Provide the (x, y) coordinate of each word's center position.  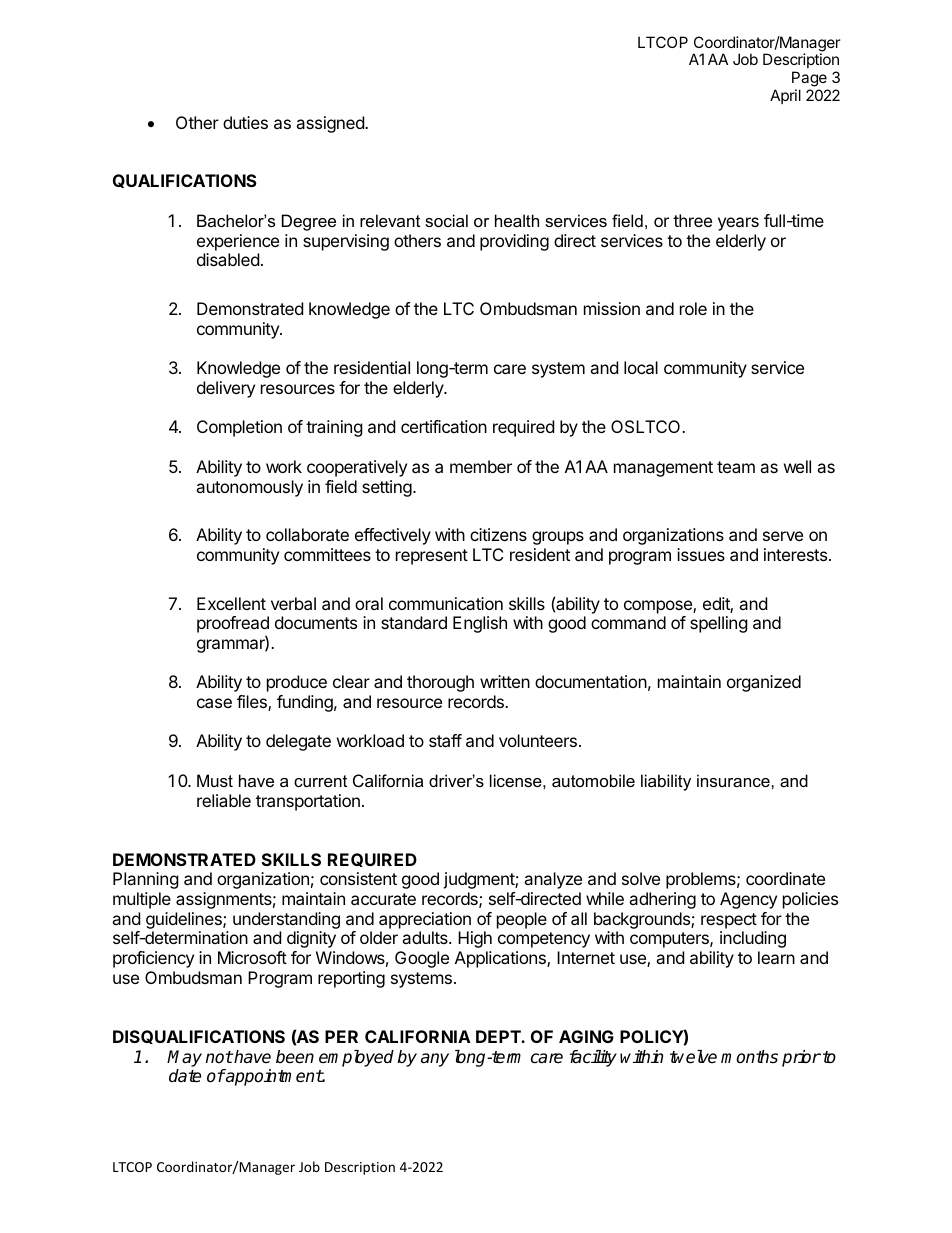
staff (445, 740)
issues (701, 554)
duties (245, 122)
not (219, 1057)
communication (446, 603)
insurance (734, 780)
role (693, 308)
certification (444, 426)
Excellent (231, 603)
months (749, 1056)
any (435, 1060)
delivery (226, 389)
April (785, 96)
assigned (331, 124)
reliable (224, 800)
